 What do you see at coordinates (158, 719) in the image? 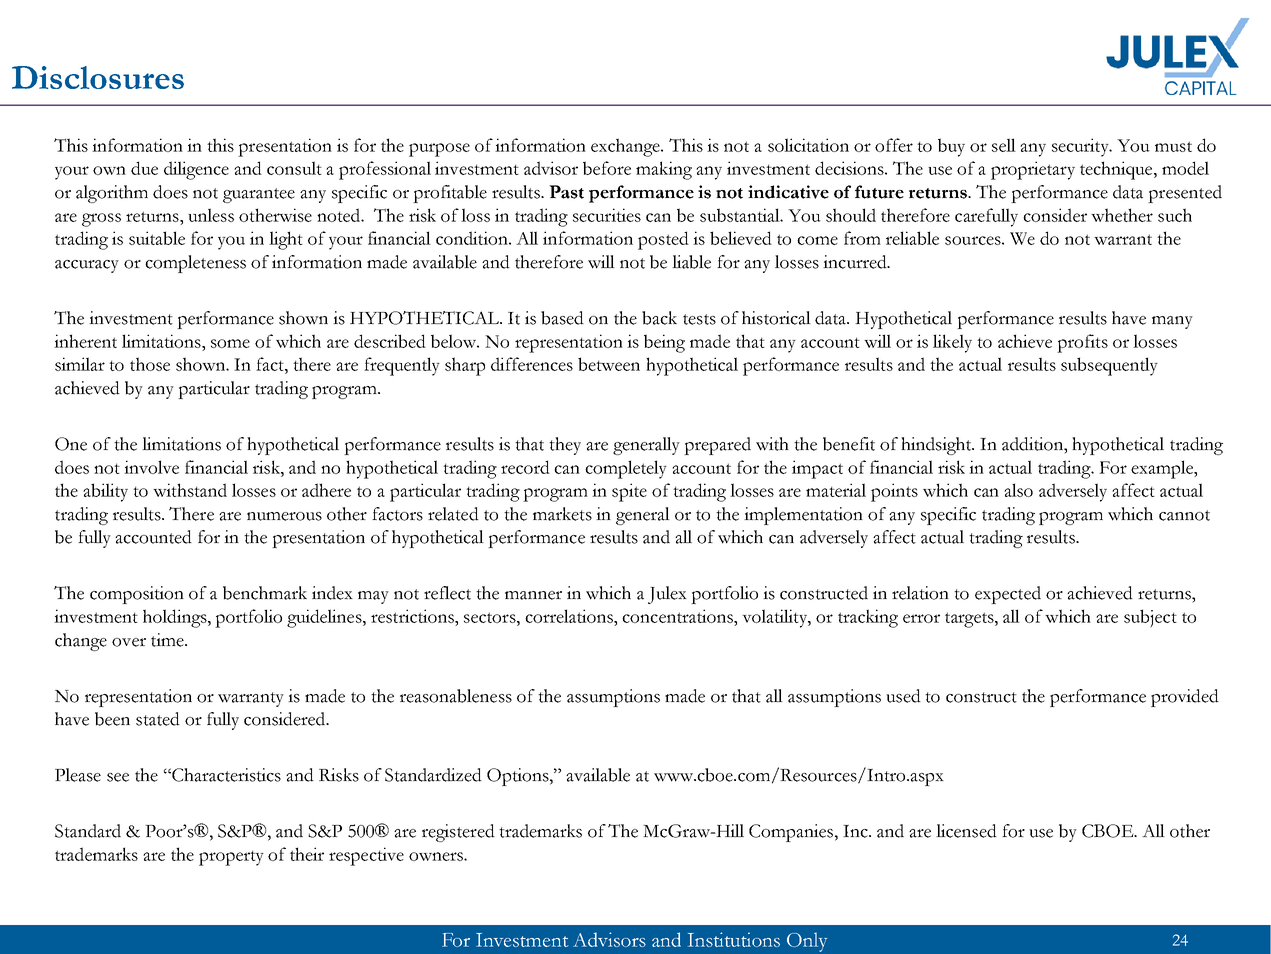
I see `stated` at bounding box center [158, 719].
